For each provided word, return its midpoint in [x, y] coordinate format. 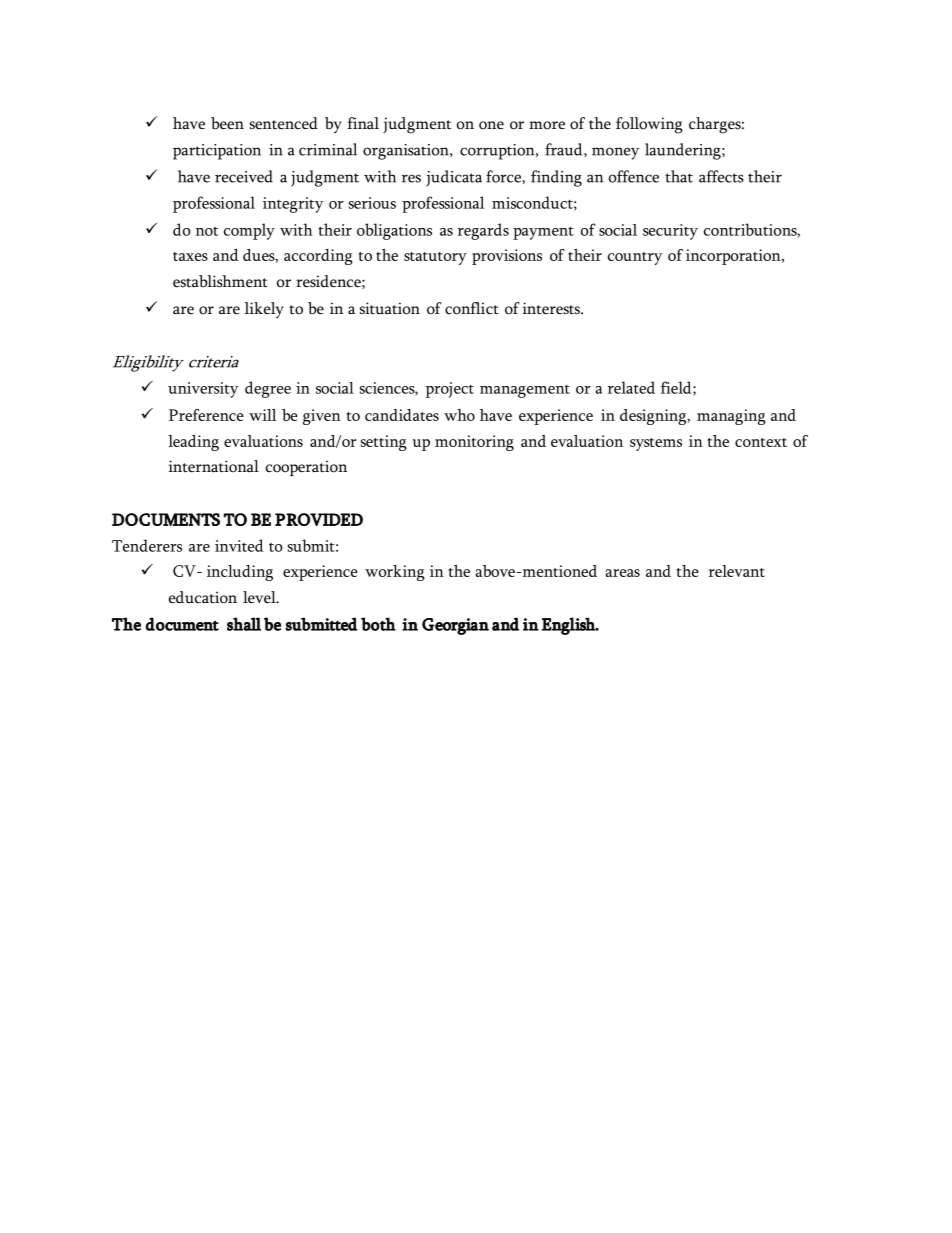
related [631, 387]
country [635, 258]
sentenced [284, 123]
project [450, 390]
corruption [498, 152]
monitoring [474, 443]
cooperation [306, 468]
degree [268, 389]
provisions [507, 257]
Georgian [455, 626]
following [649, 125]
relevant [737, 571]
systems [656, 444]
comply [249, 231]
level [260, 597]
